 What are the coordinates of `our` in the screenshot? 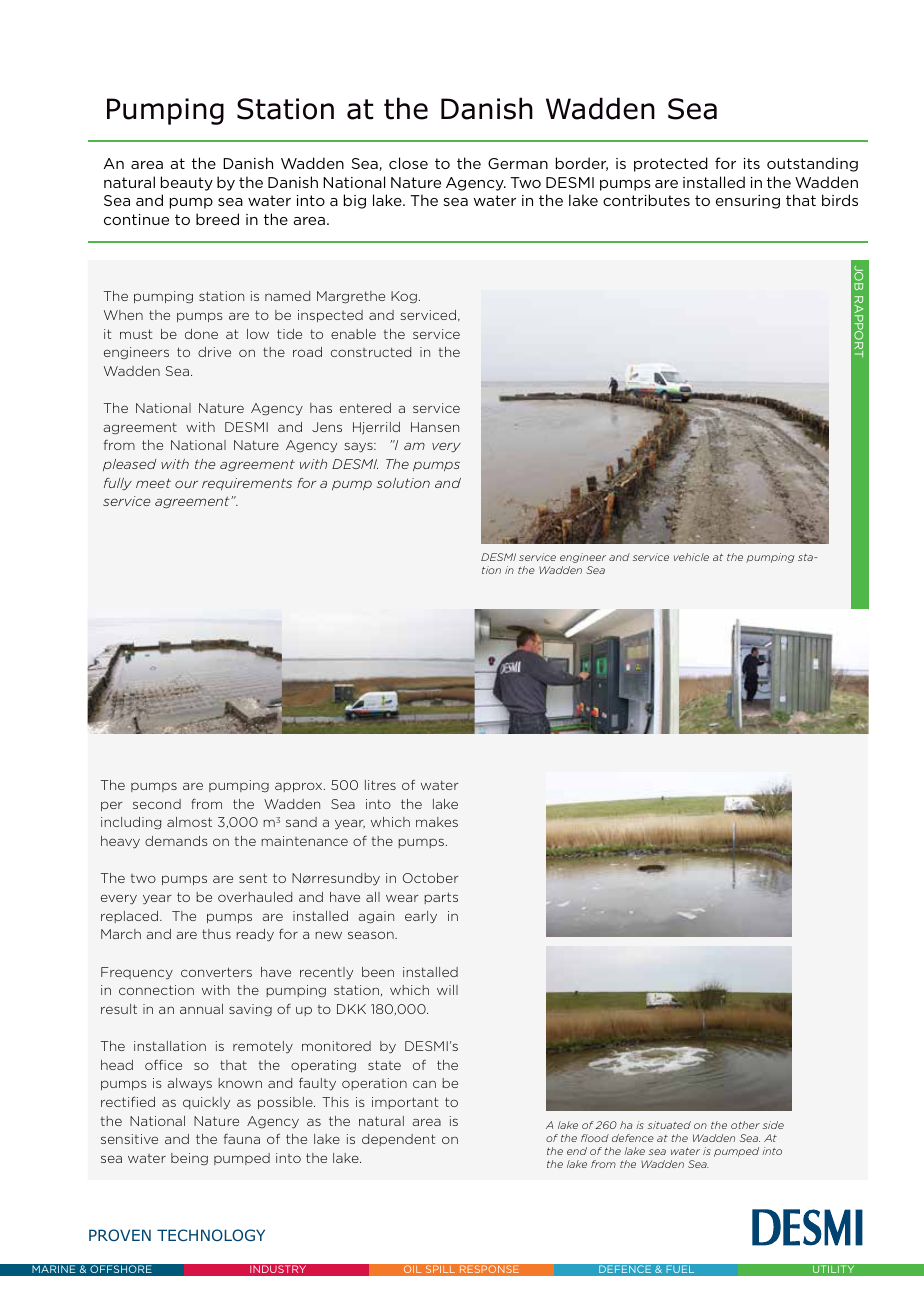 It's located at (186, 484).
